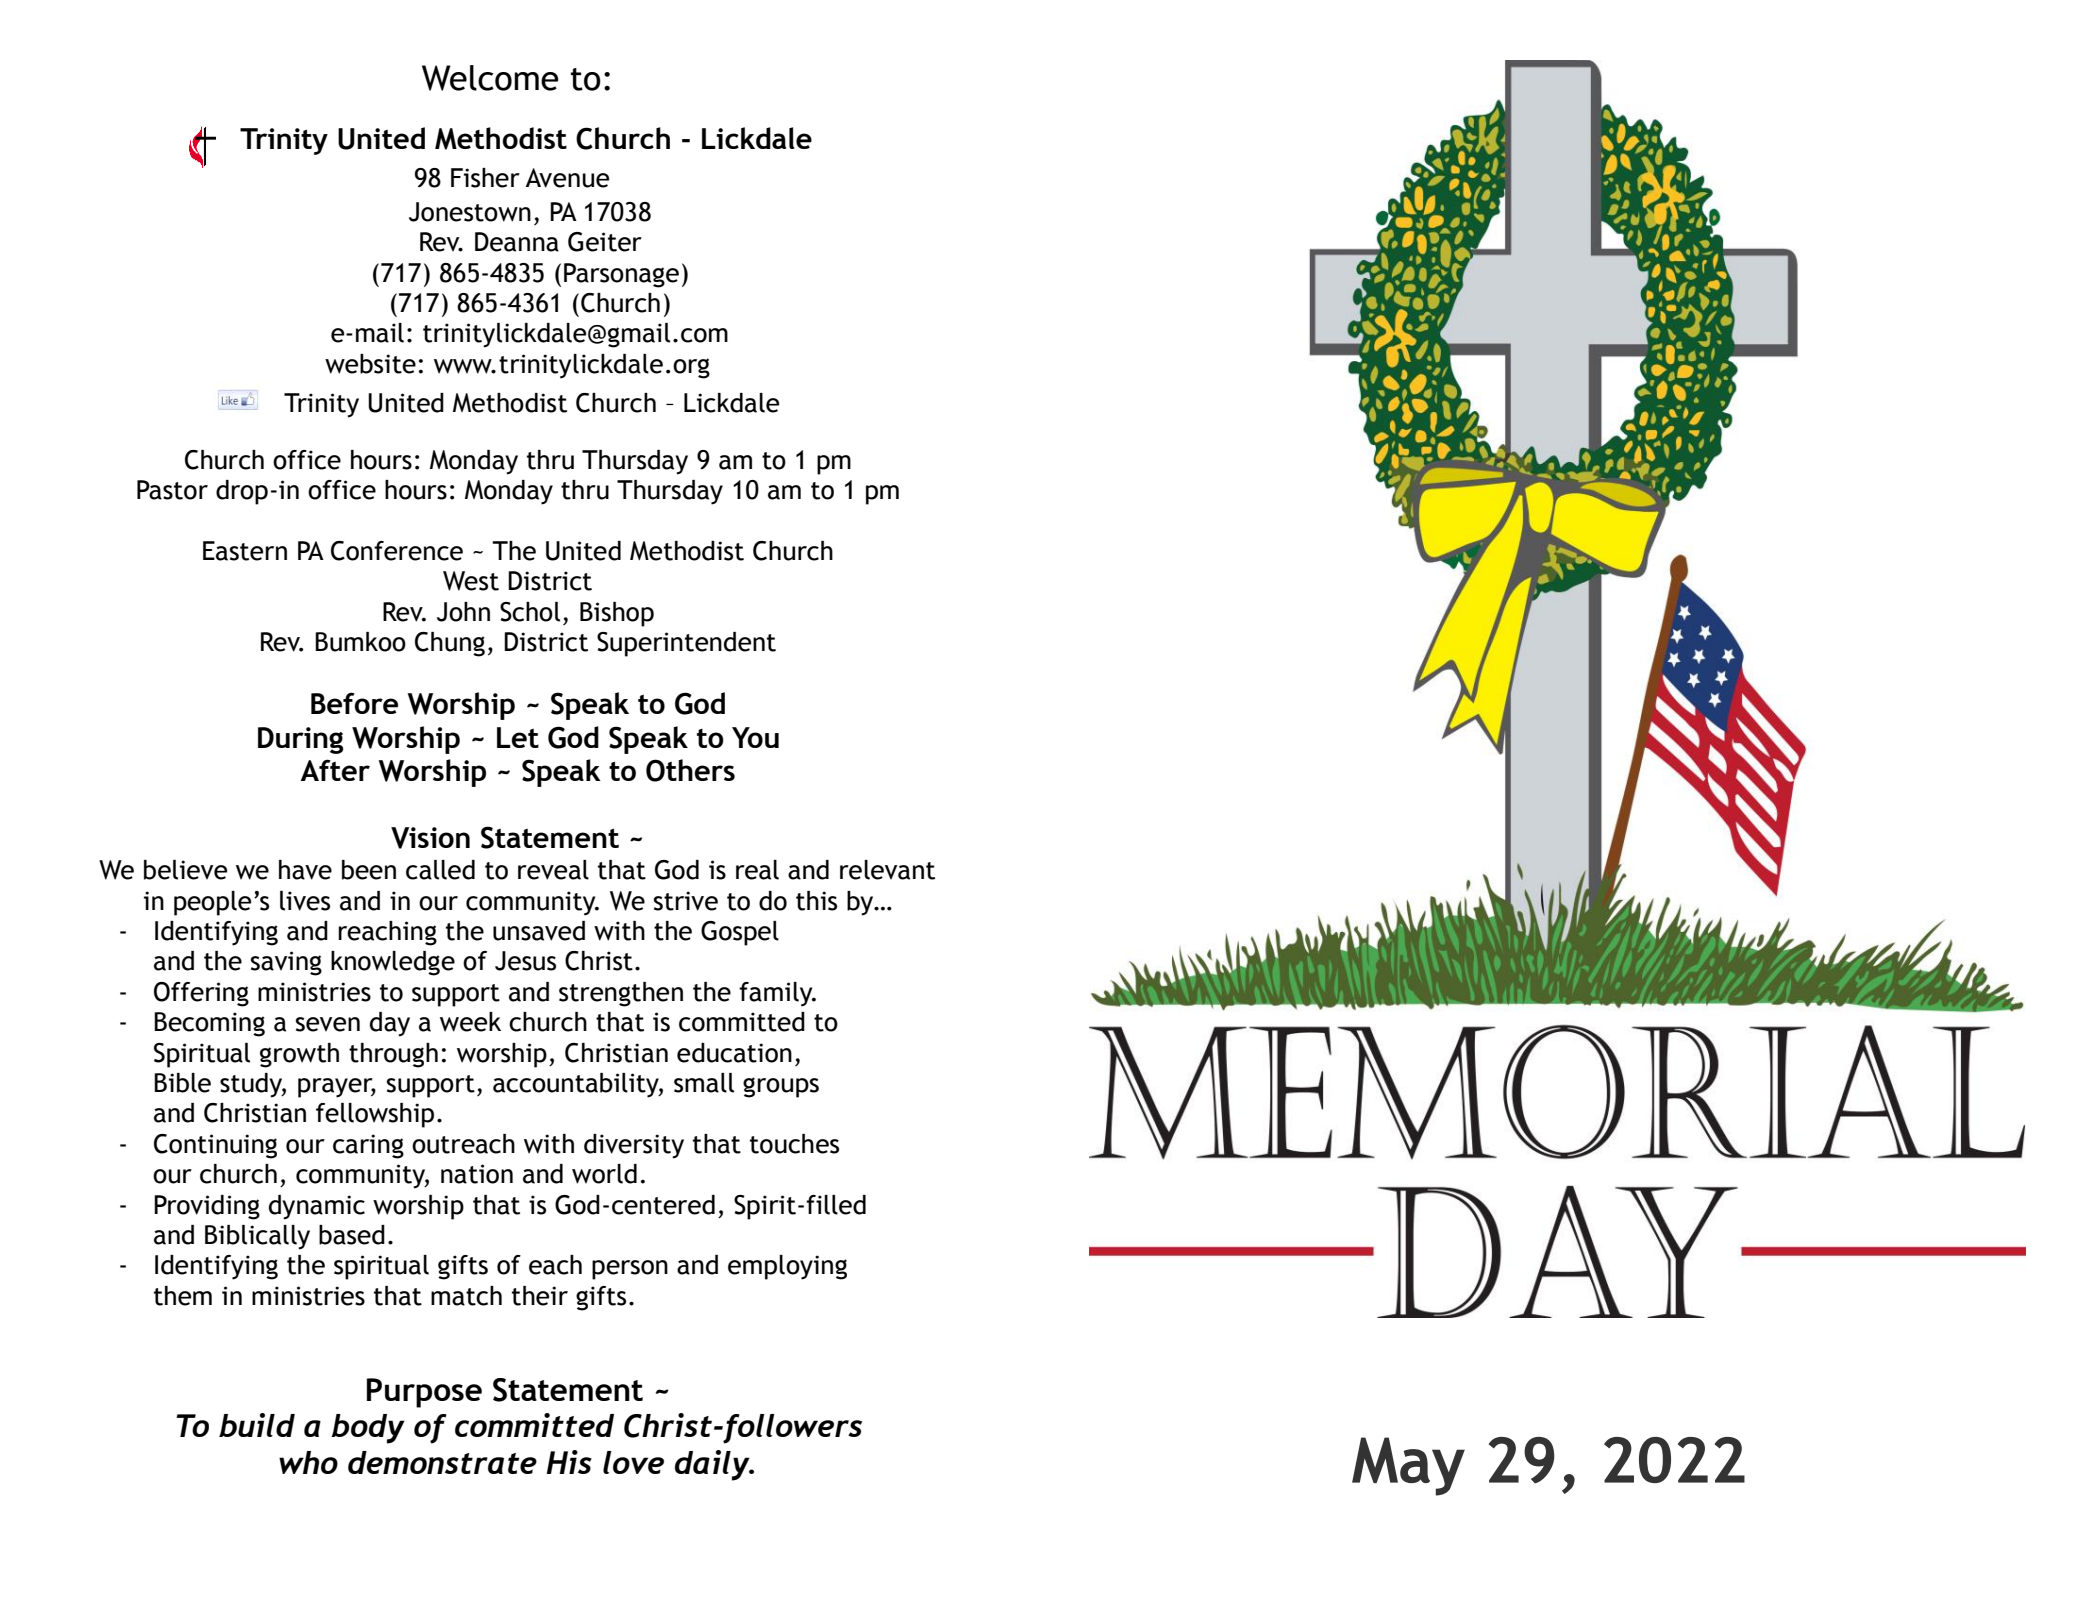  What do you see at coordinates (887, 870) in the screenshot?
I see `relevant` at bounding box center [887, 870].
